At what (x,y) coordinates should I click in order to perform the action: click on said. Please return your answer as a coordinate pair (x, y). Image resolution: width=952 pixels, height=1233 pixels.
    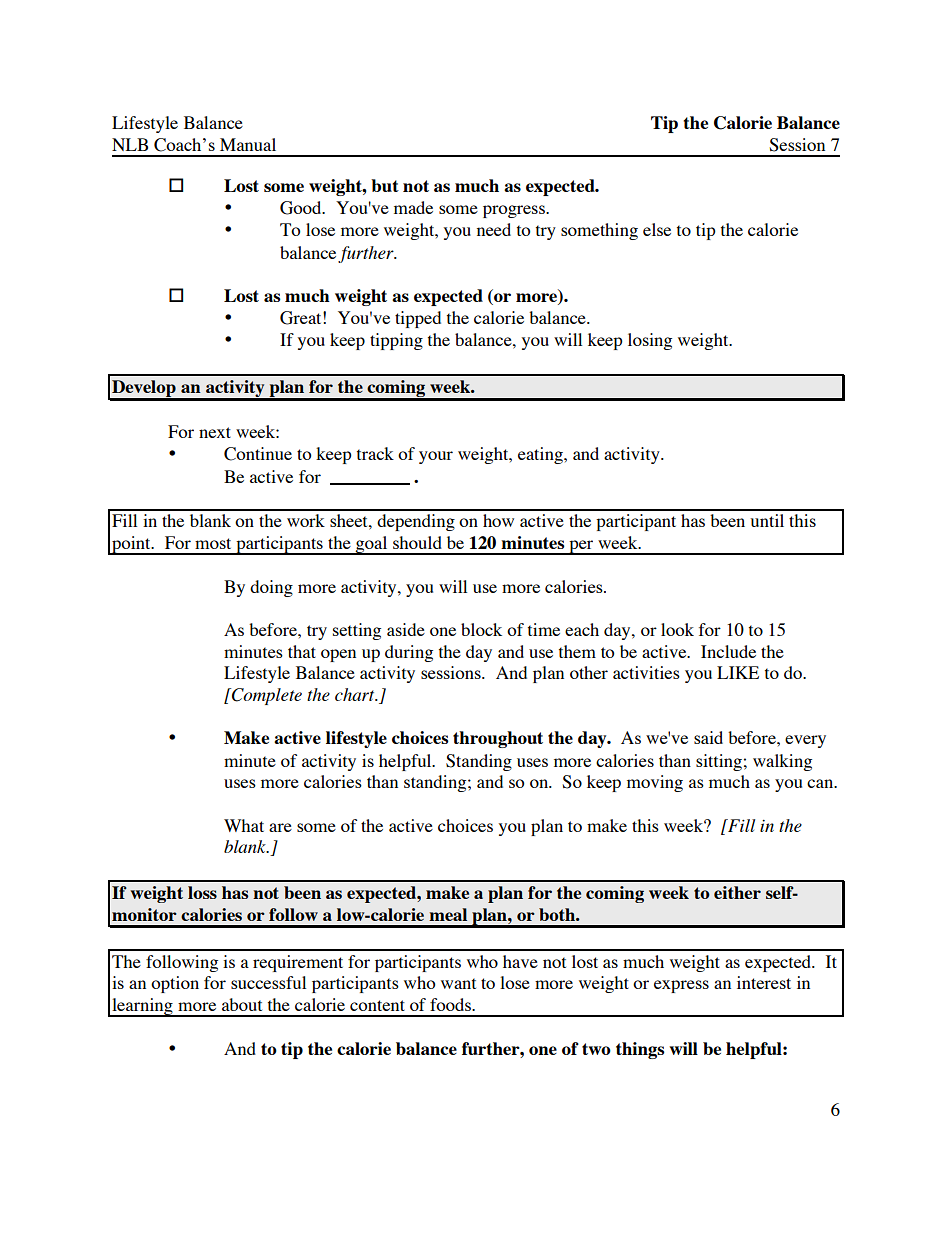
    Looking at the image, I should click on (708, 737).
